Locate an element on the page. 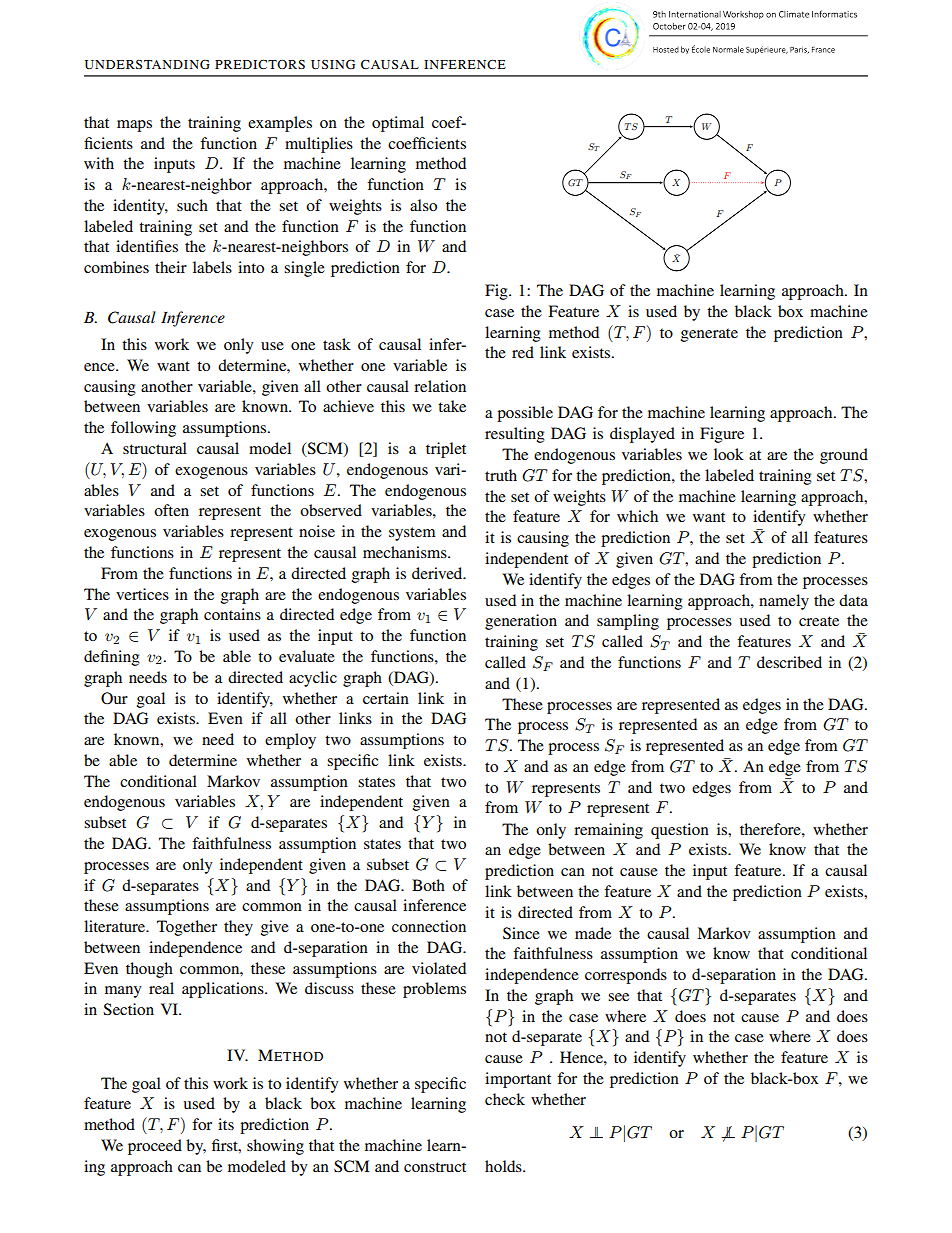  its is located at coordinates (226, 1124).
